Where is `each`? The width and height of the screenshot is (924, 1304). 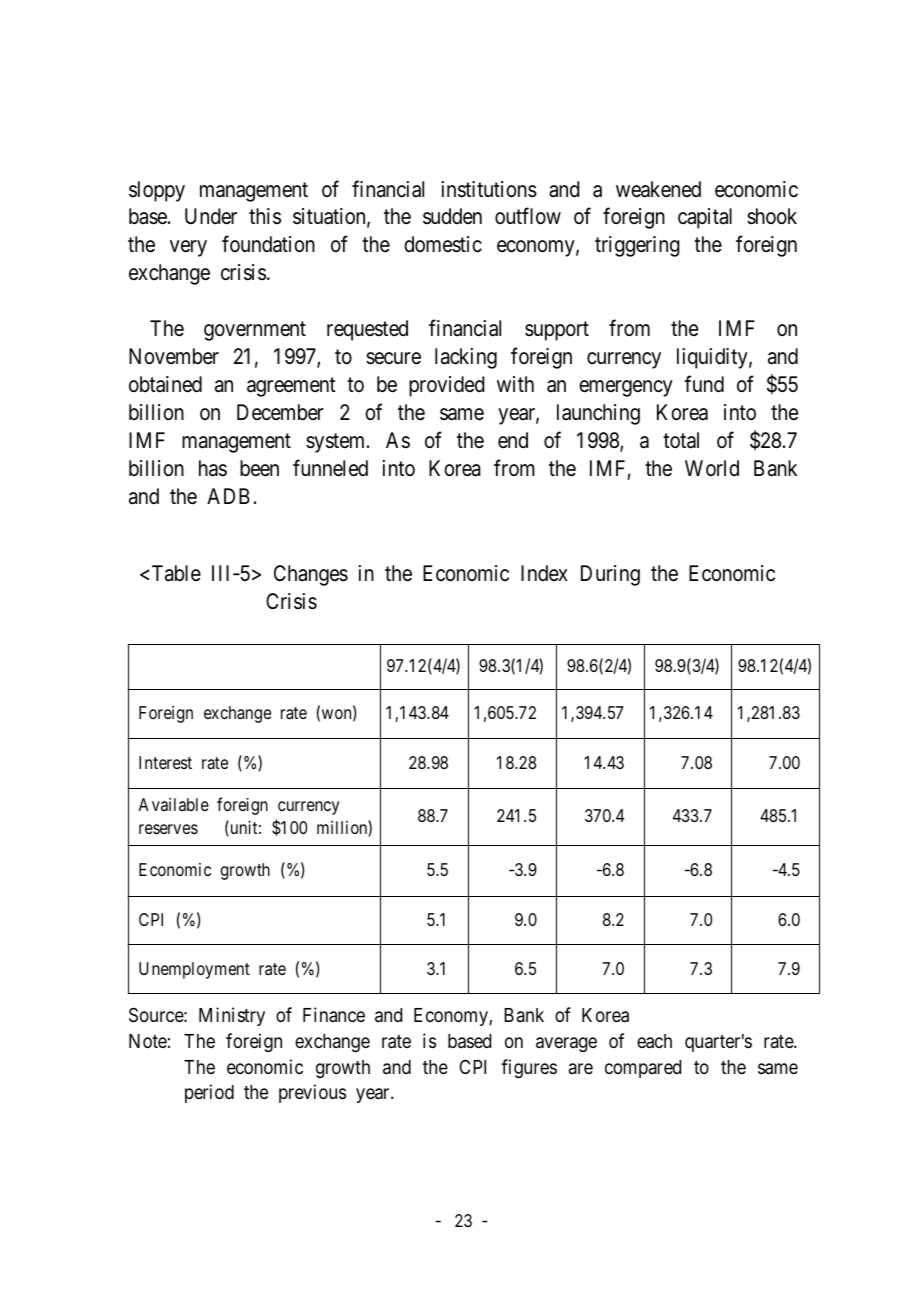
each is located at coordinates (654, 1041).
